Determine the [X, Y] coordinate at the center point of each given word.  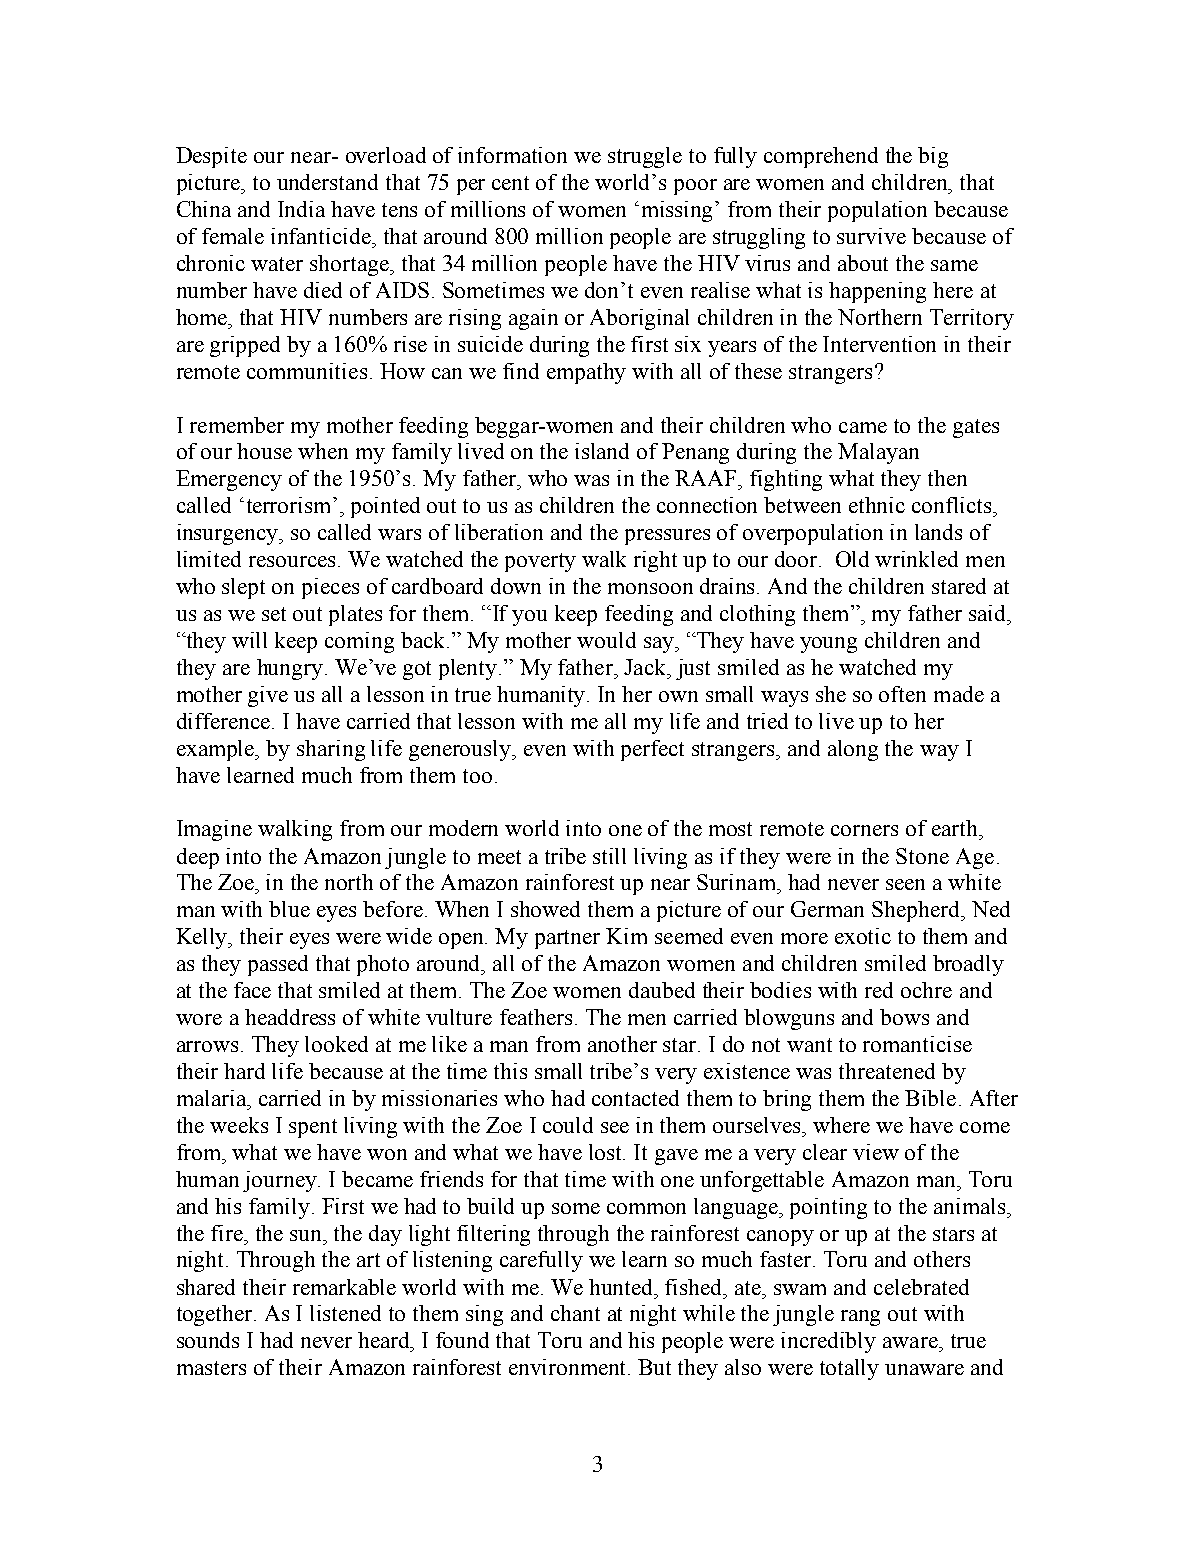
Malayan [878, 453]
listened [345, 1313]
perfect [652, 750]
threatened [887, 1071]
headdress [290, 1017]
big [933, 157]
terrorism [288, 505]
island [602, 451]
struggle [645, 157]
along [853, 750]
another [622, 1044]
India [301, 209]
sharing [331, 750]
